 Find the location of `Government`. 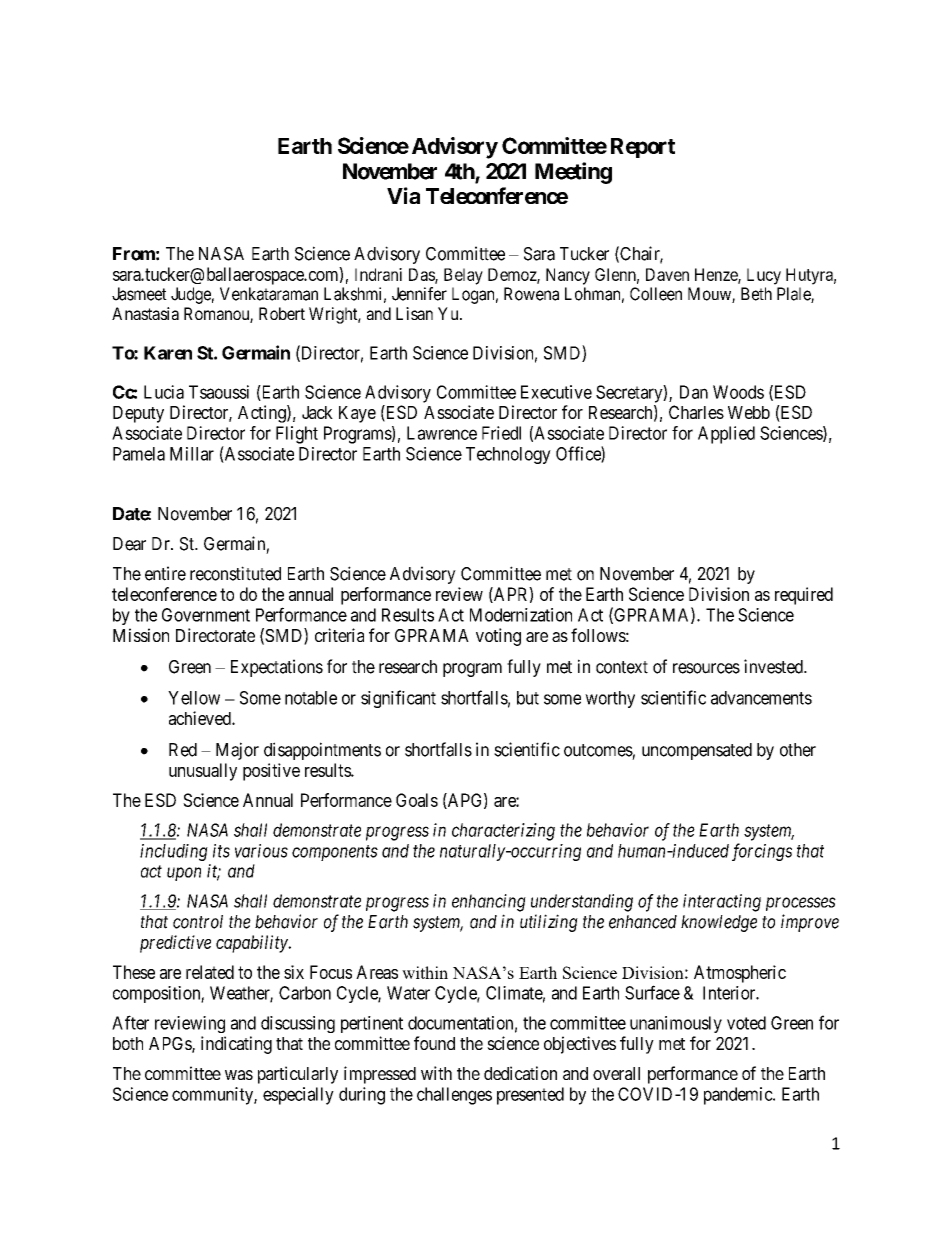

Government is located at coordinates (206, 615).
